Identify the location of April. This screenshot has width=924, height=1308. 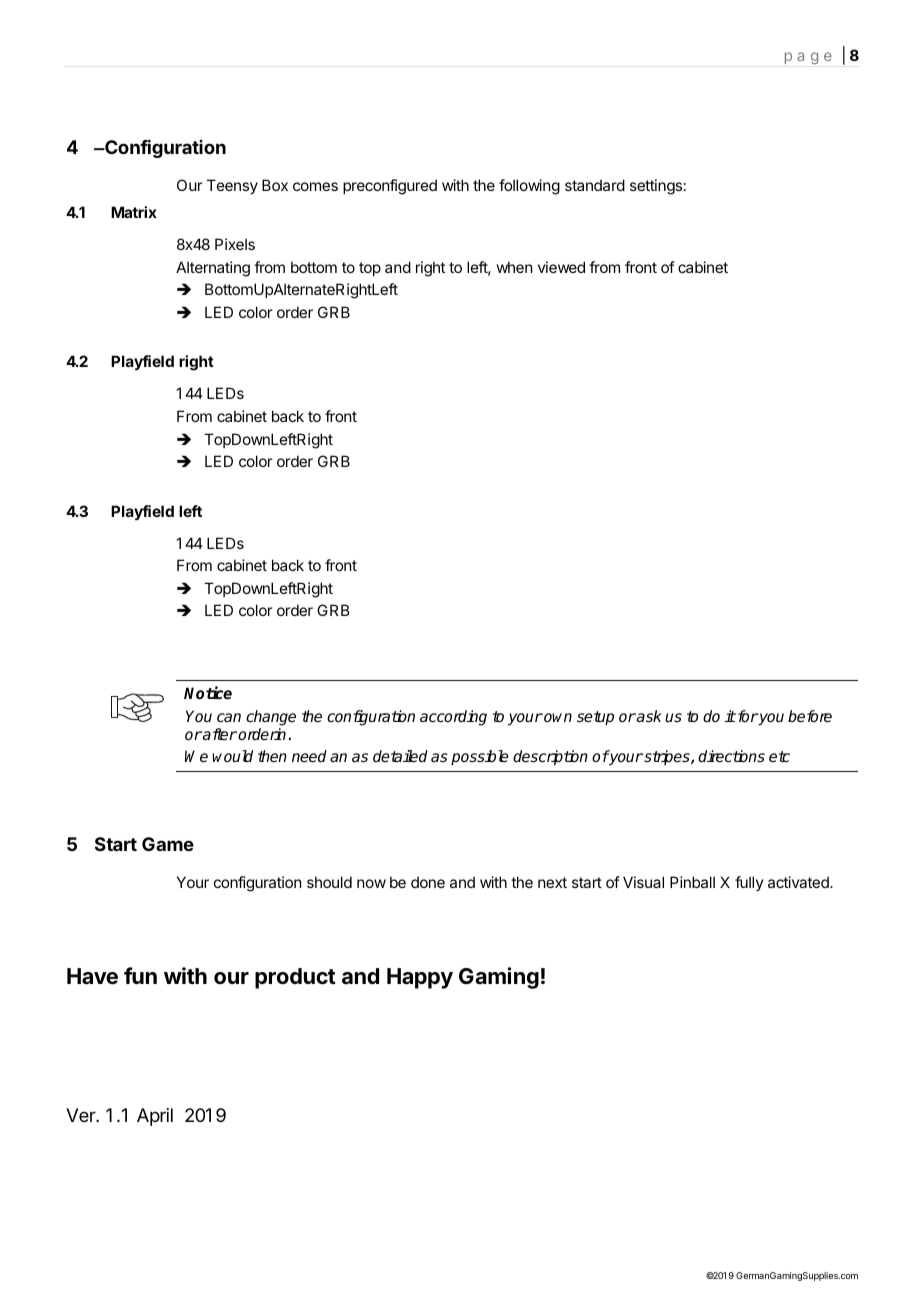
(155, 1117).
